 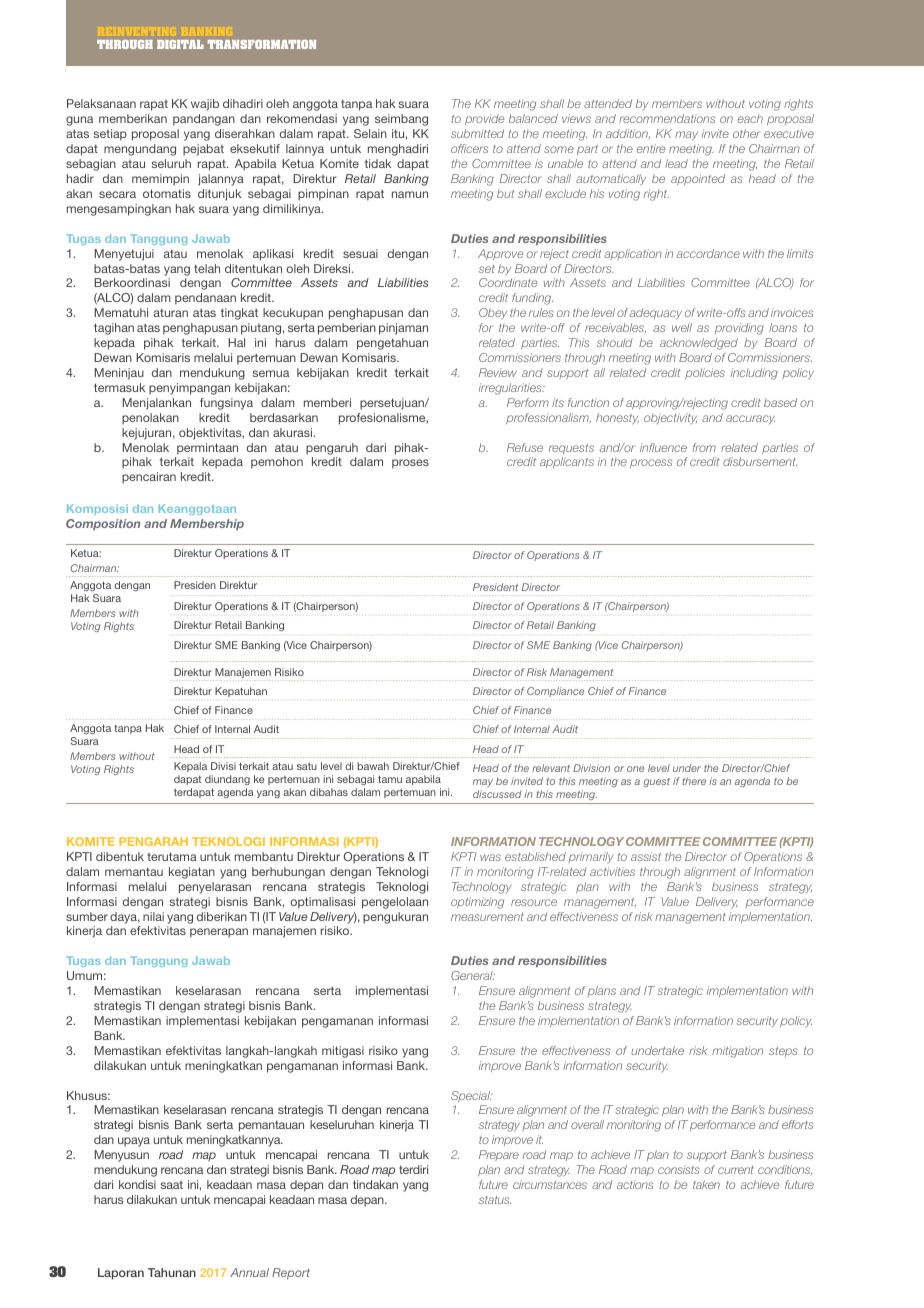 What do you see at coordinates (484, 119) in the image?
I see `provide` at bounding box center [484, 119].
